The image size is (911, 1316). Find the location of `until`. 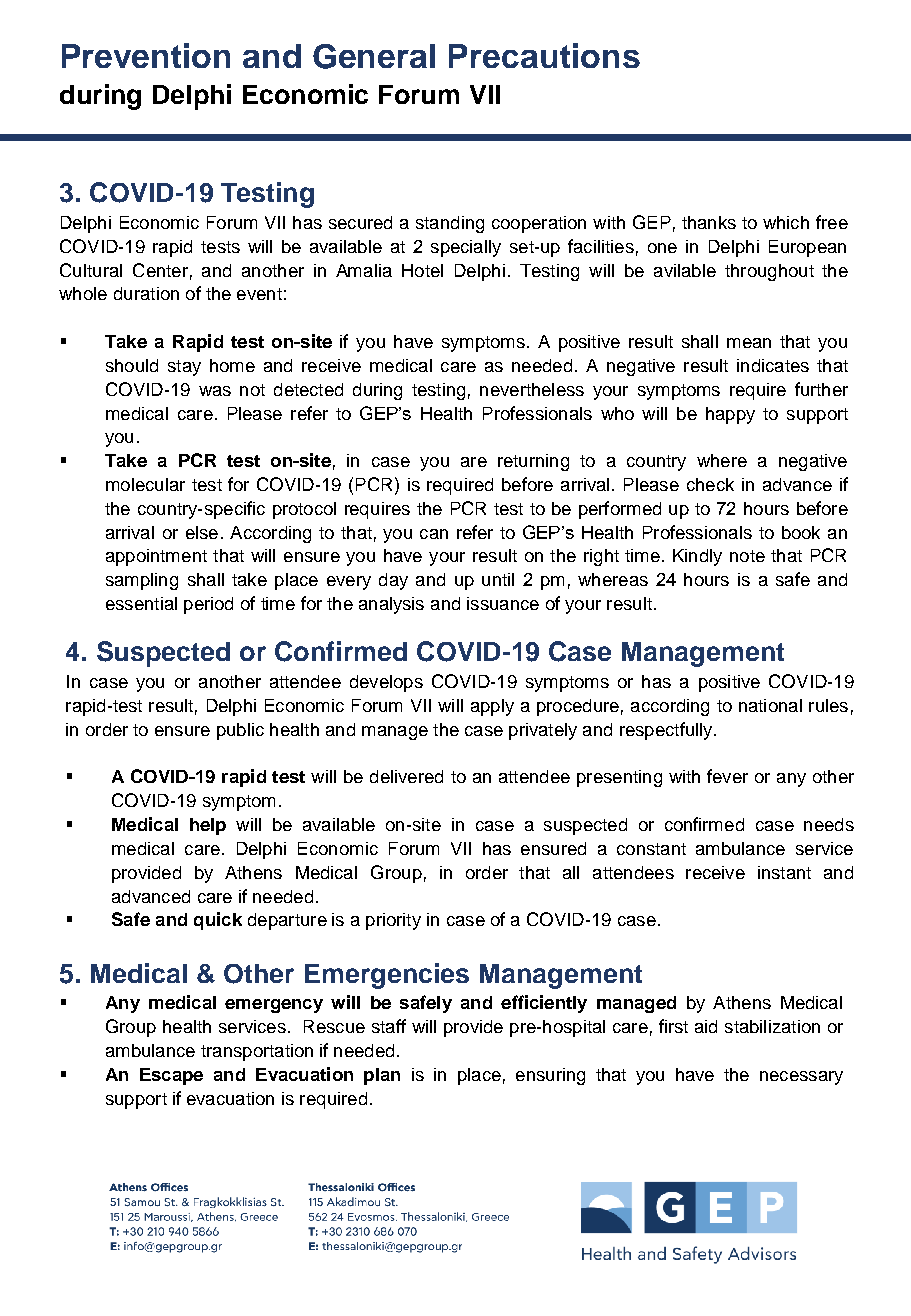

until is located at coordinates (498, 579).
